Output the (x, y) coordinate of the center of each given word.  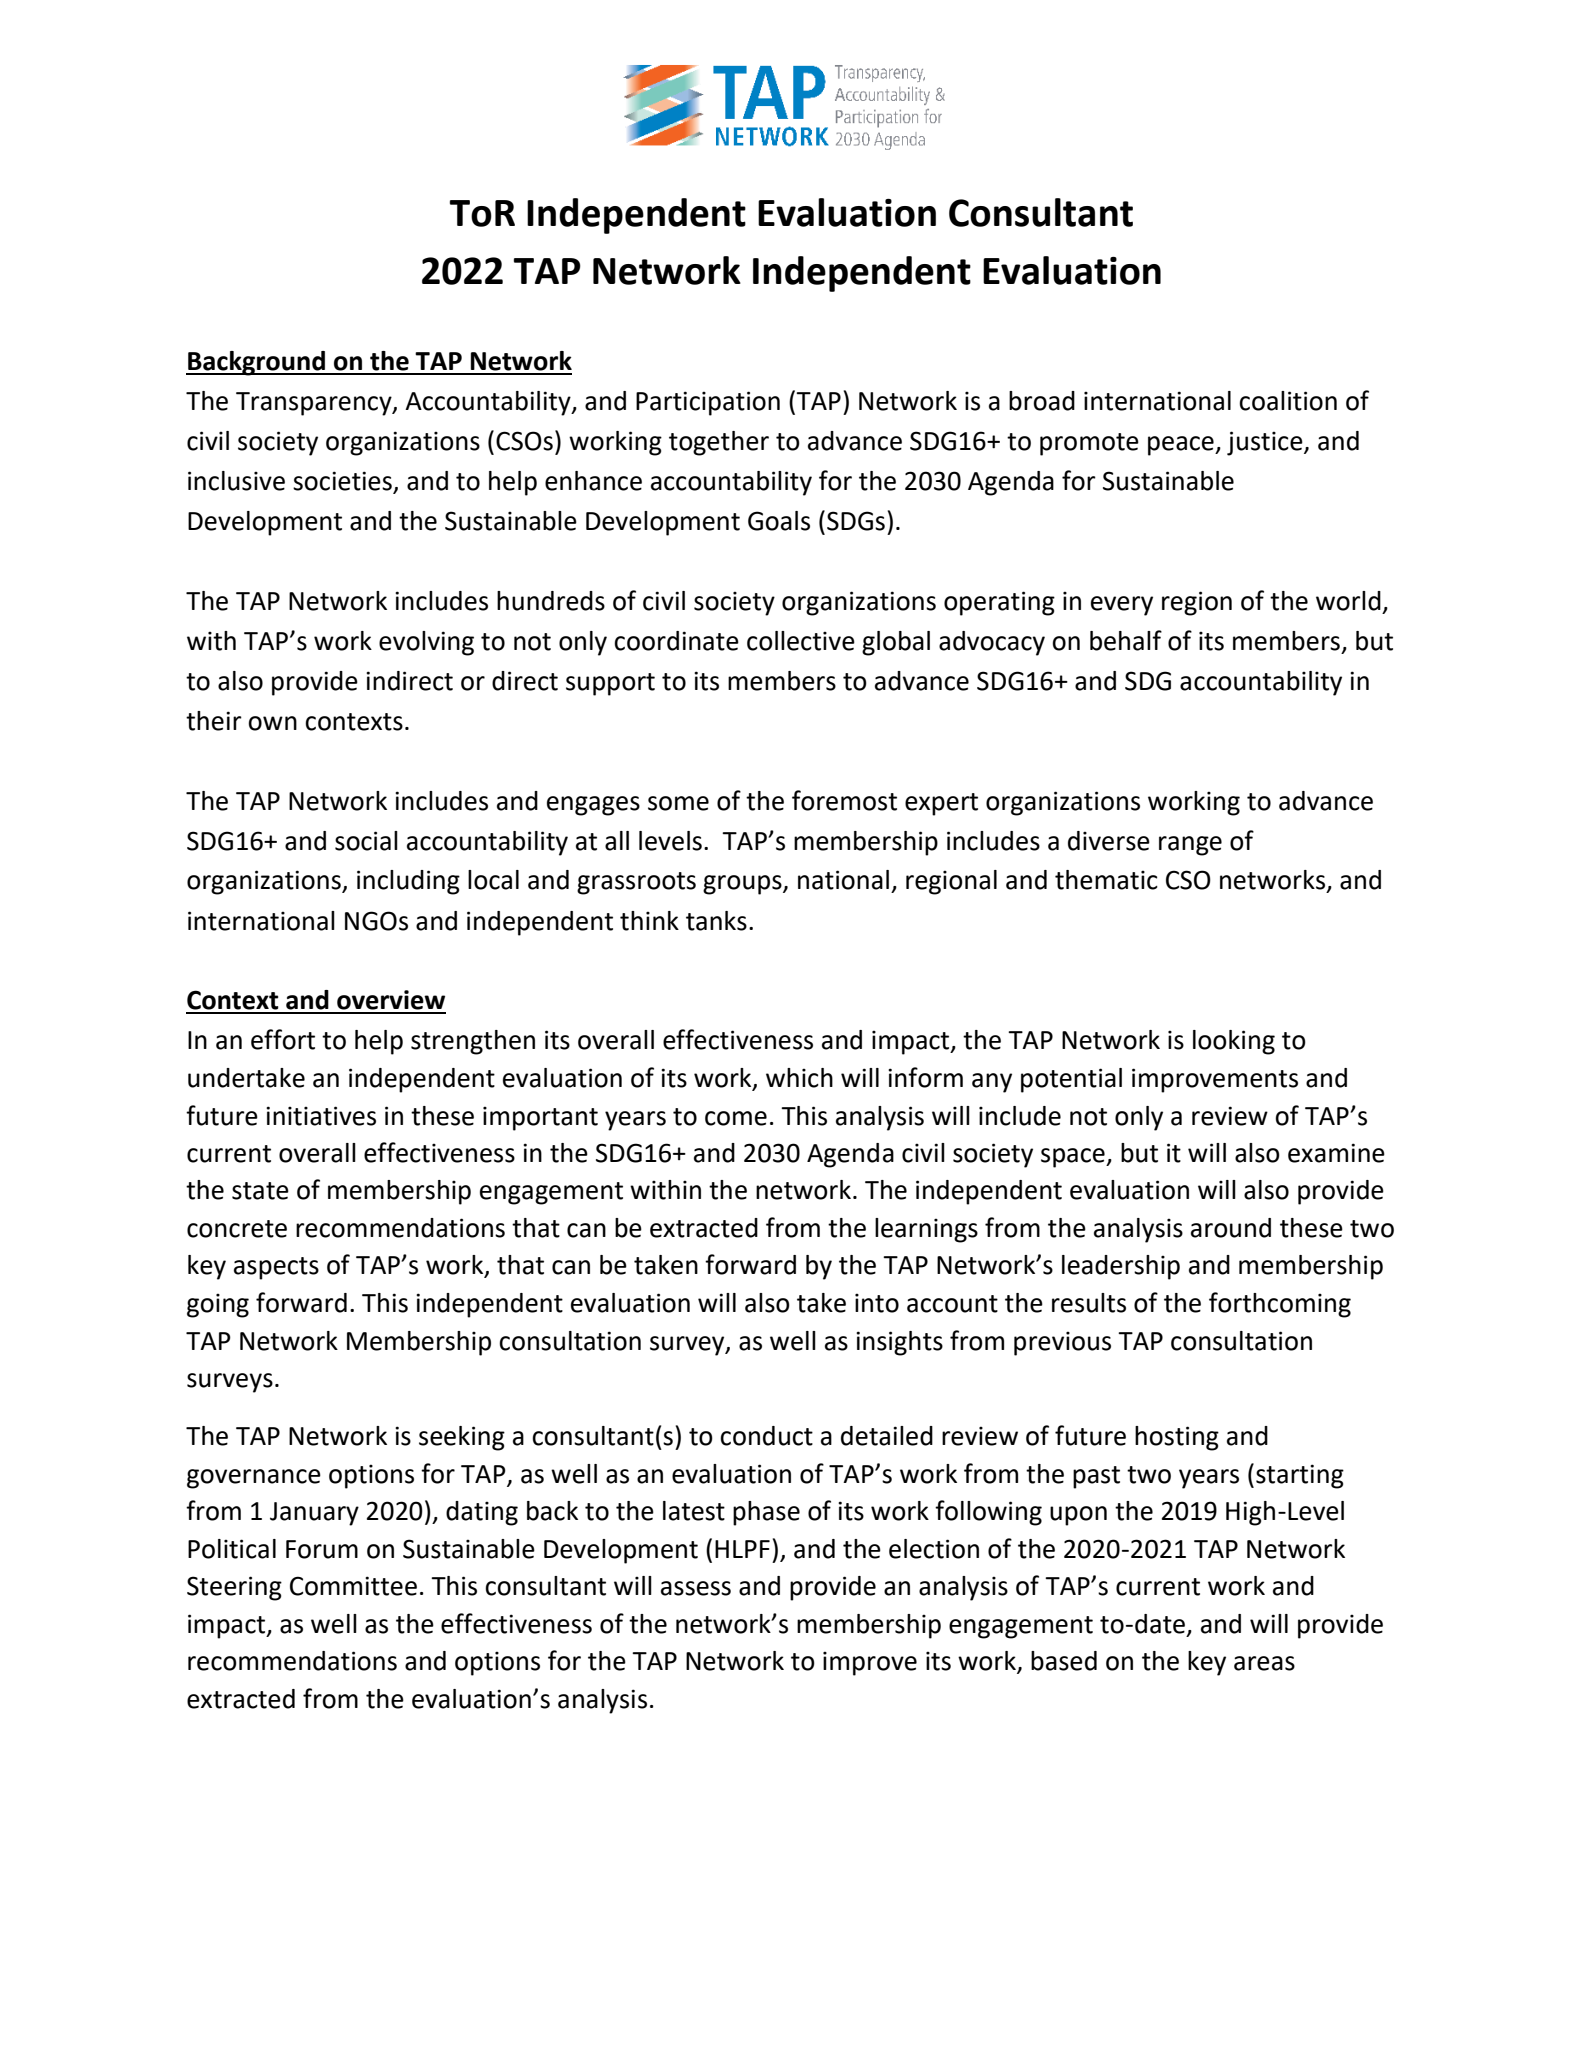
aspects (276, 1268)
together (719, 443)
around (1231, 1228)
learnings (926, 1230)
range (1190, 846)
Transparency (315, 404)
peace (1182, 446)
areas (1264, 1663)
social (366, 841)
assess (696, 1588)
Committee (353, 1586)
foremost (844, 800)
